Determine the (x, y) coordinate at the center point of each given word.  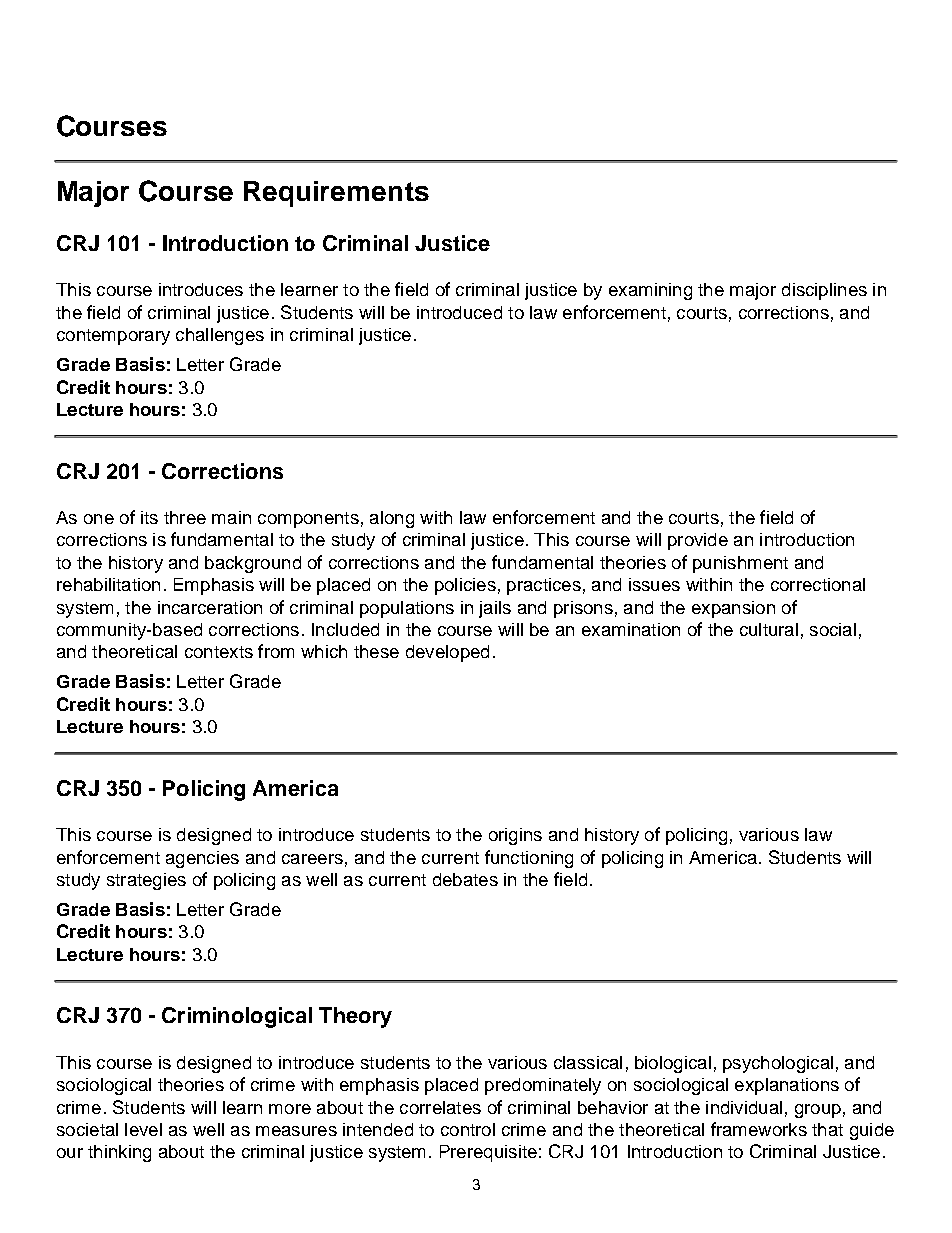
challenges (220, 336)
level (143, 1129)
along (392, 519)
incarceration (210, 607)
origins (515, 836)
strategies (146, 881)
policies (465, 586)
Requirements (336, 194)
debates (465, 879)
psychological (778, 1064)
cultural (769, 629)
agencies (202, 859)
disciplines (824, 291)
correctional (818, 584)
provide (698, 541)
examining (650, 291)
